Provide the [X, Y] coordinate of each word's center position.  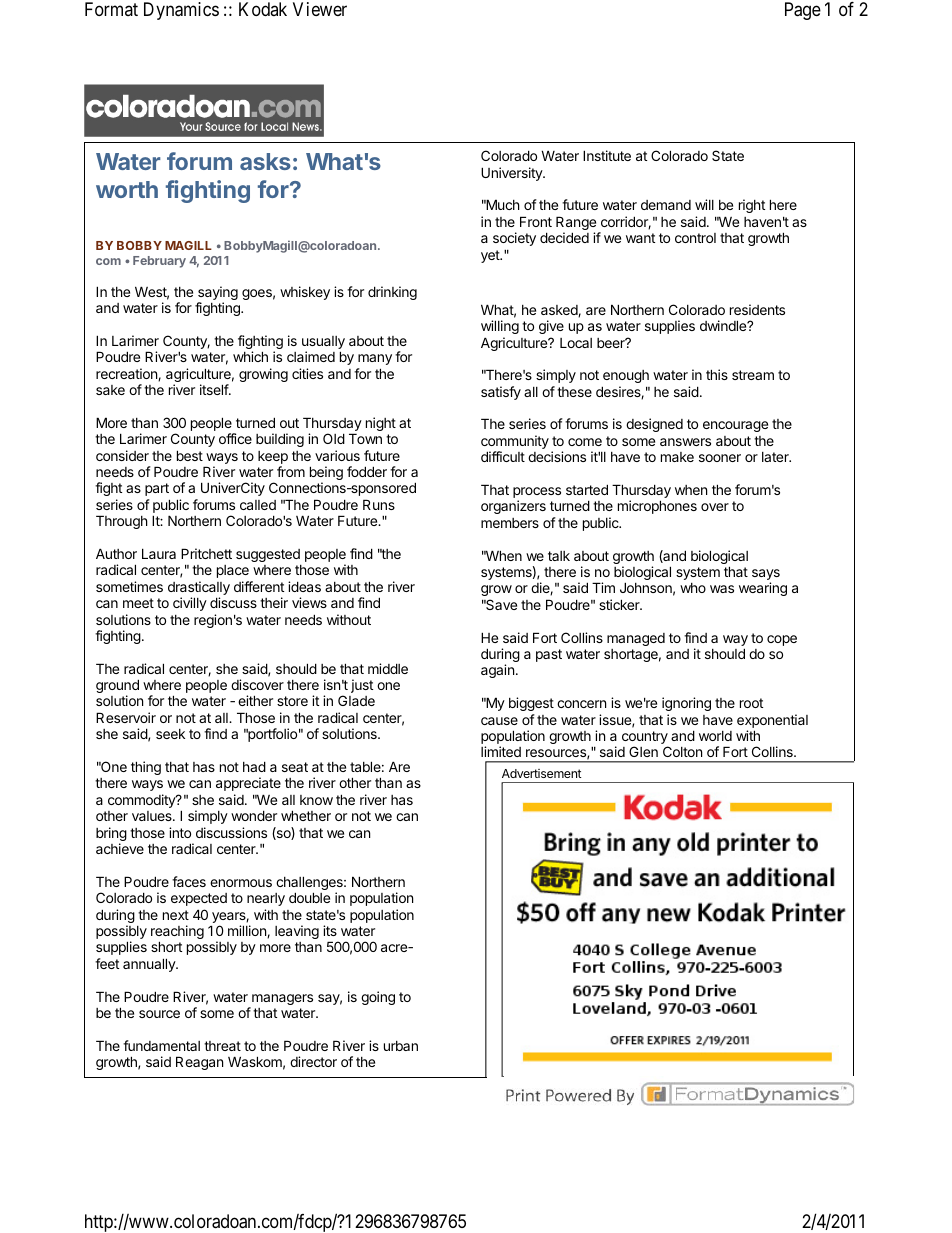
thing [146, 768]
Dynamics [181, 11]
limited [501, 751]
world [715, 736]
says [766, 576]
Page [803, 11]
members [510, 523]
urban [401, 1046]
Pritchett [206, 553]
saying [218, 294]
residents [757, 309]
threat [222, 1046]
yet [491, 256]
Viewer [320, 9]
